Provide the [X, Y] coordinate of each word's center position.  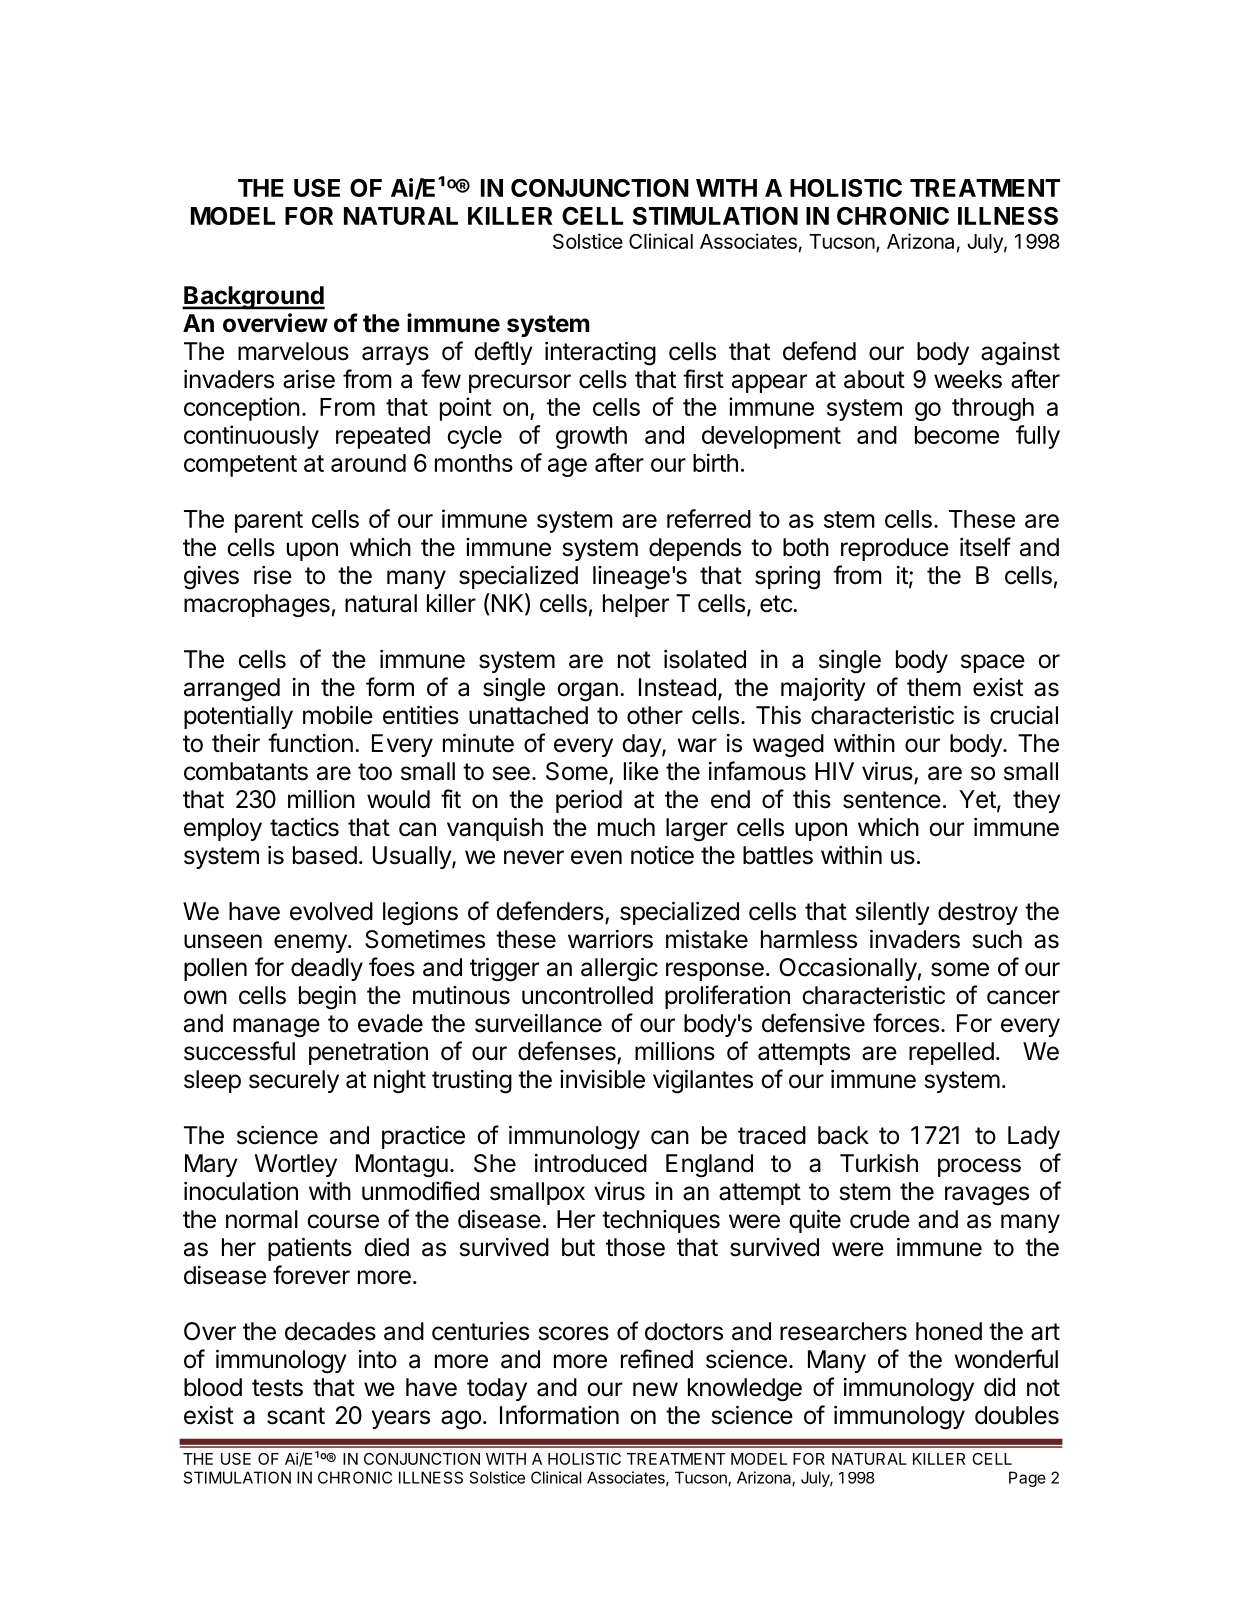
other [655, 715]
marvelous [293, 351]
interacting [600, 353]
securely [294, 1081]
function [310, 743]
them [934, 687]
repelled [951, 1053]
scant [296, 1416]
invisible [602, 1079]
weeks [968, 379]
